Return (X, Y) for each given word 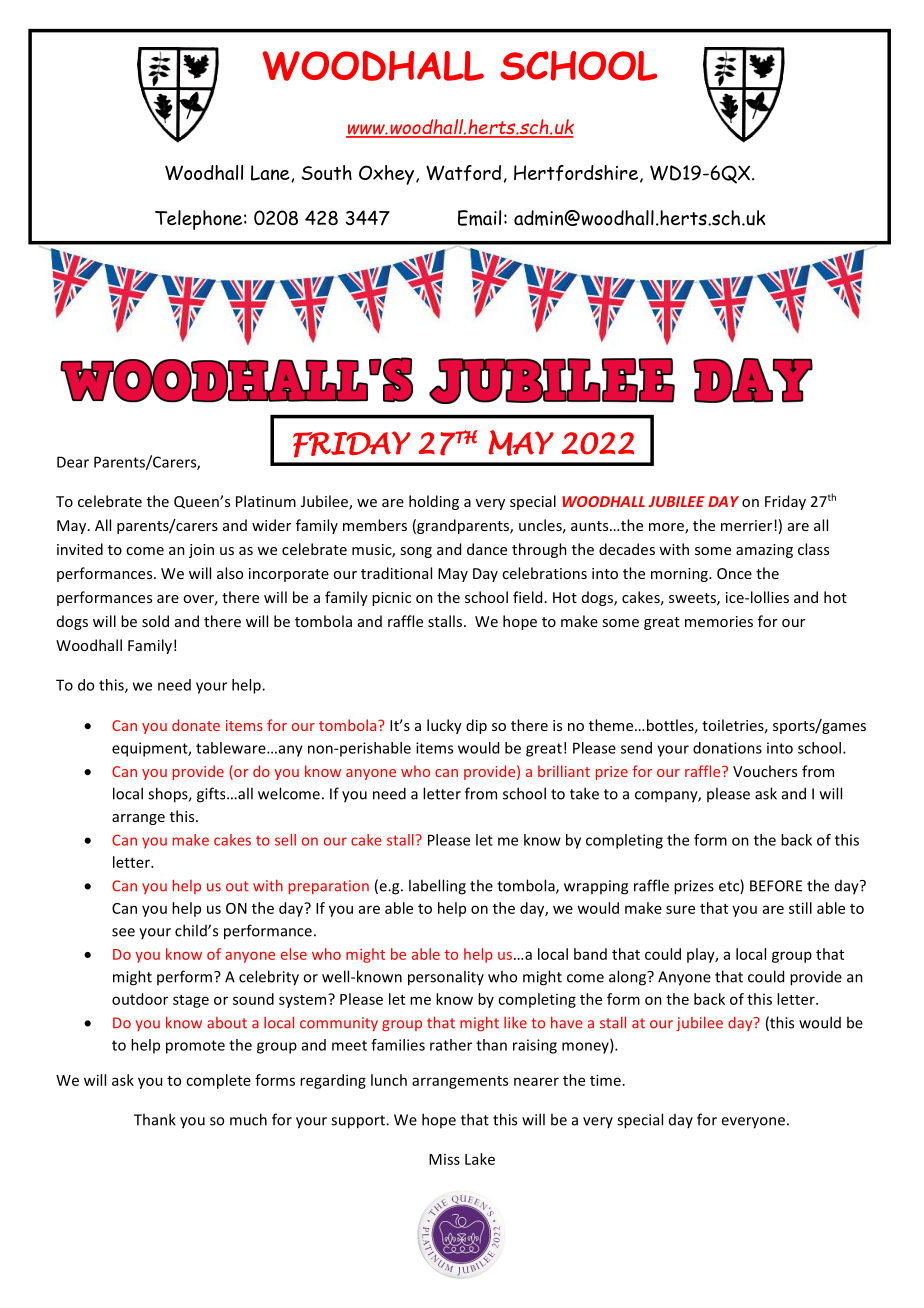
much (248, 1119)
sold (155, 621)
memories (719, 621)
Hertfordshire (577, 174)
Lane (271, 173)
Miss (444, 1159)
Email (479, 218)
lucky (444, 726)
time (605, 1080)
